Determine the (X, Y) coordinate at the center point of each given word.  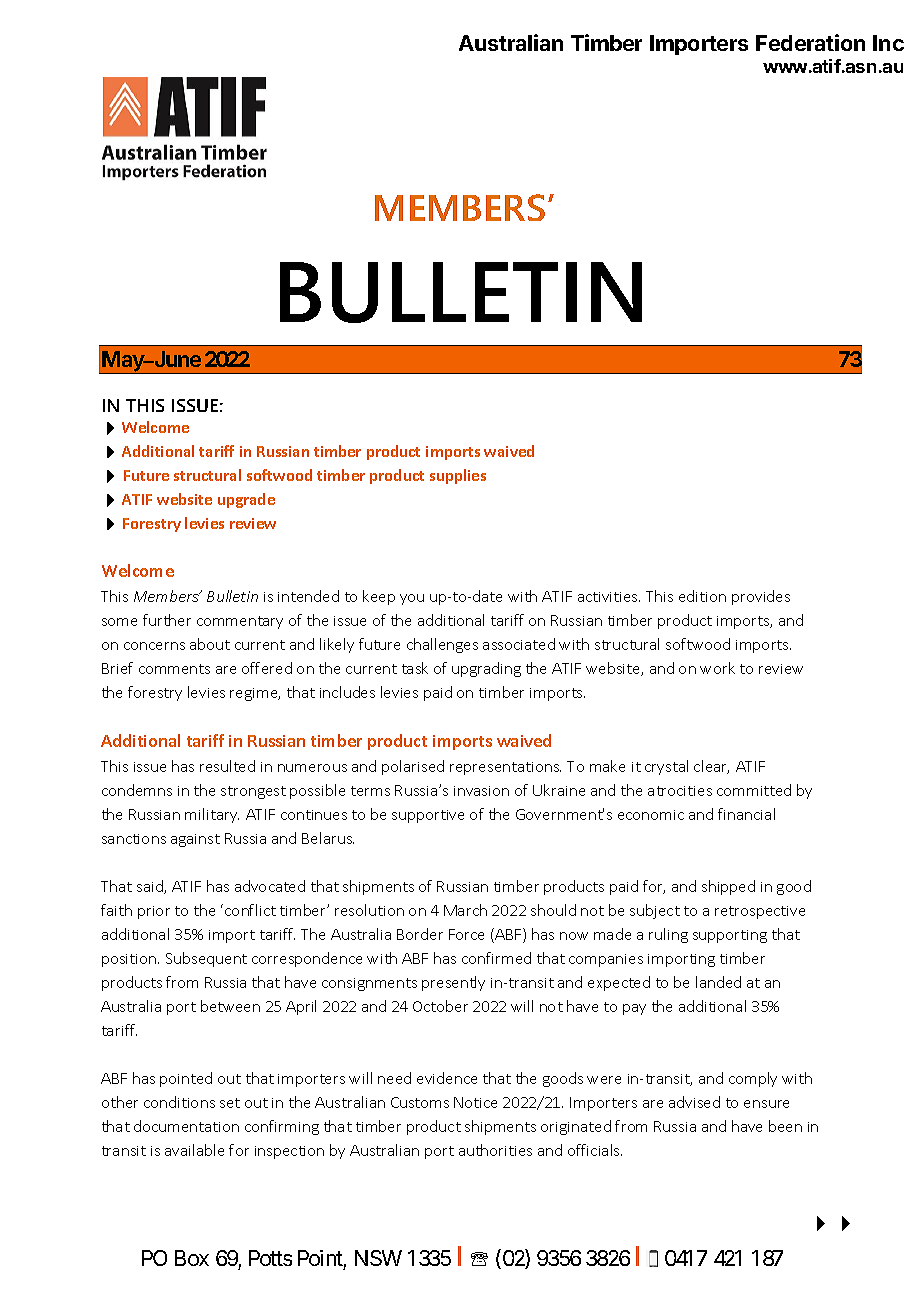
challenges (442, 645)
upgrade (246, 500)
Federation (810, 42)
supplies (458, 476)
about (210, 644)
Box (192, 1258)
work (717, 668)
